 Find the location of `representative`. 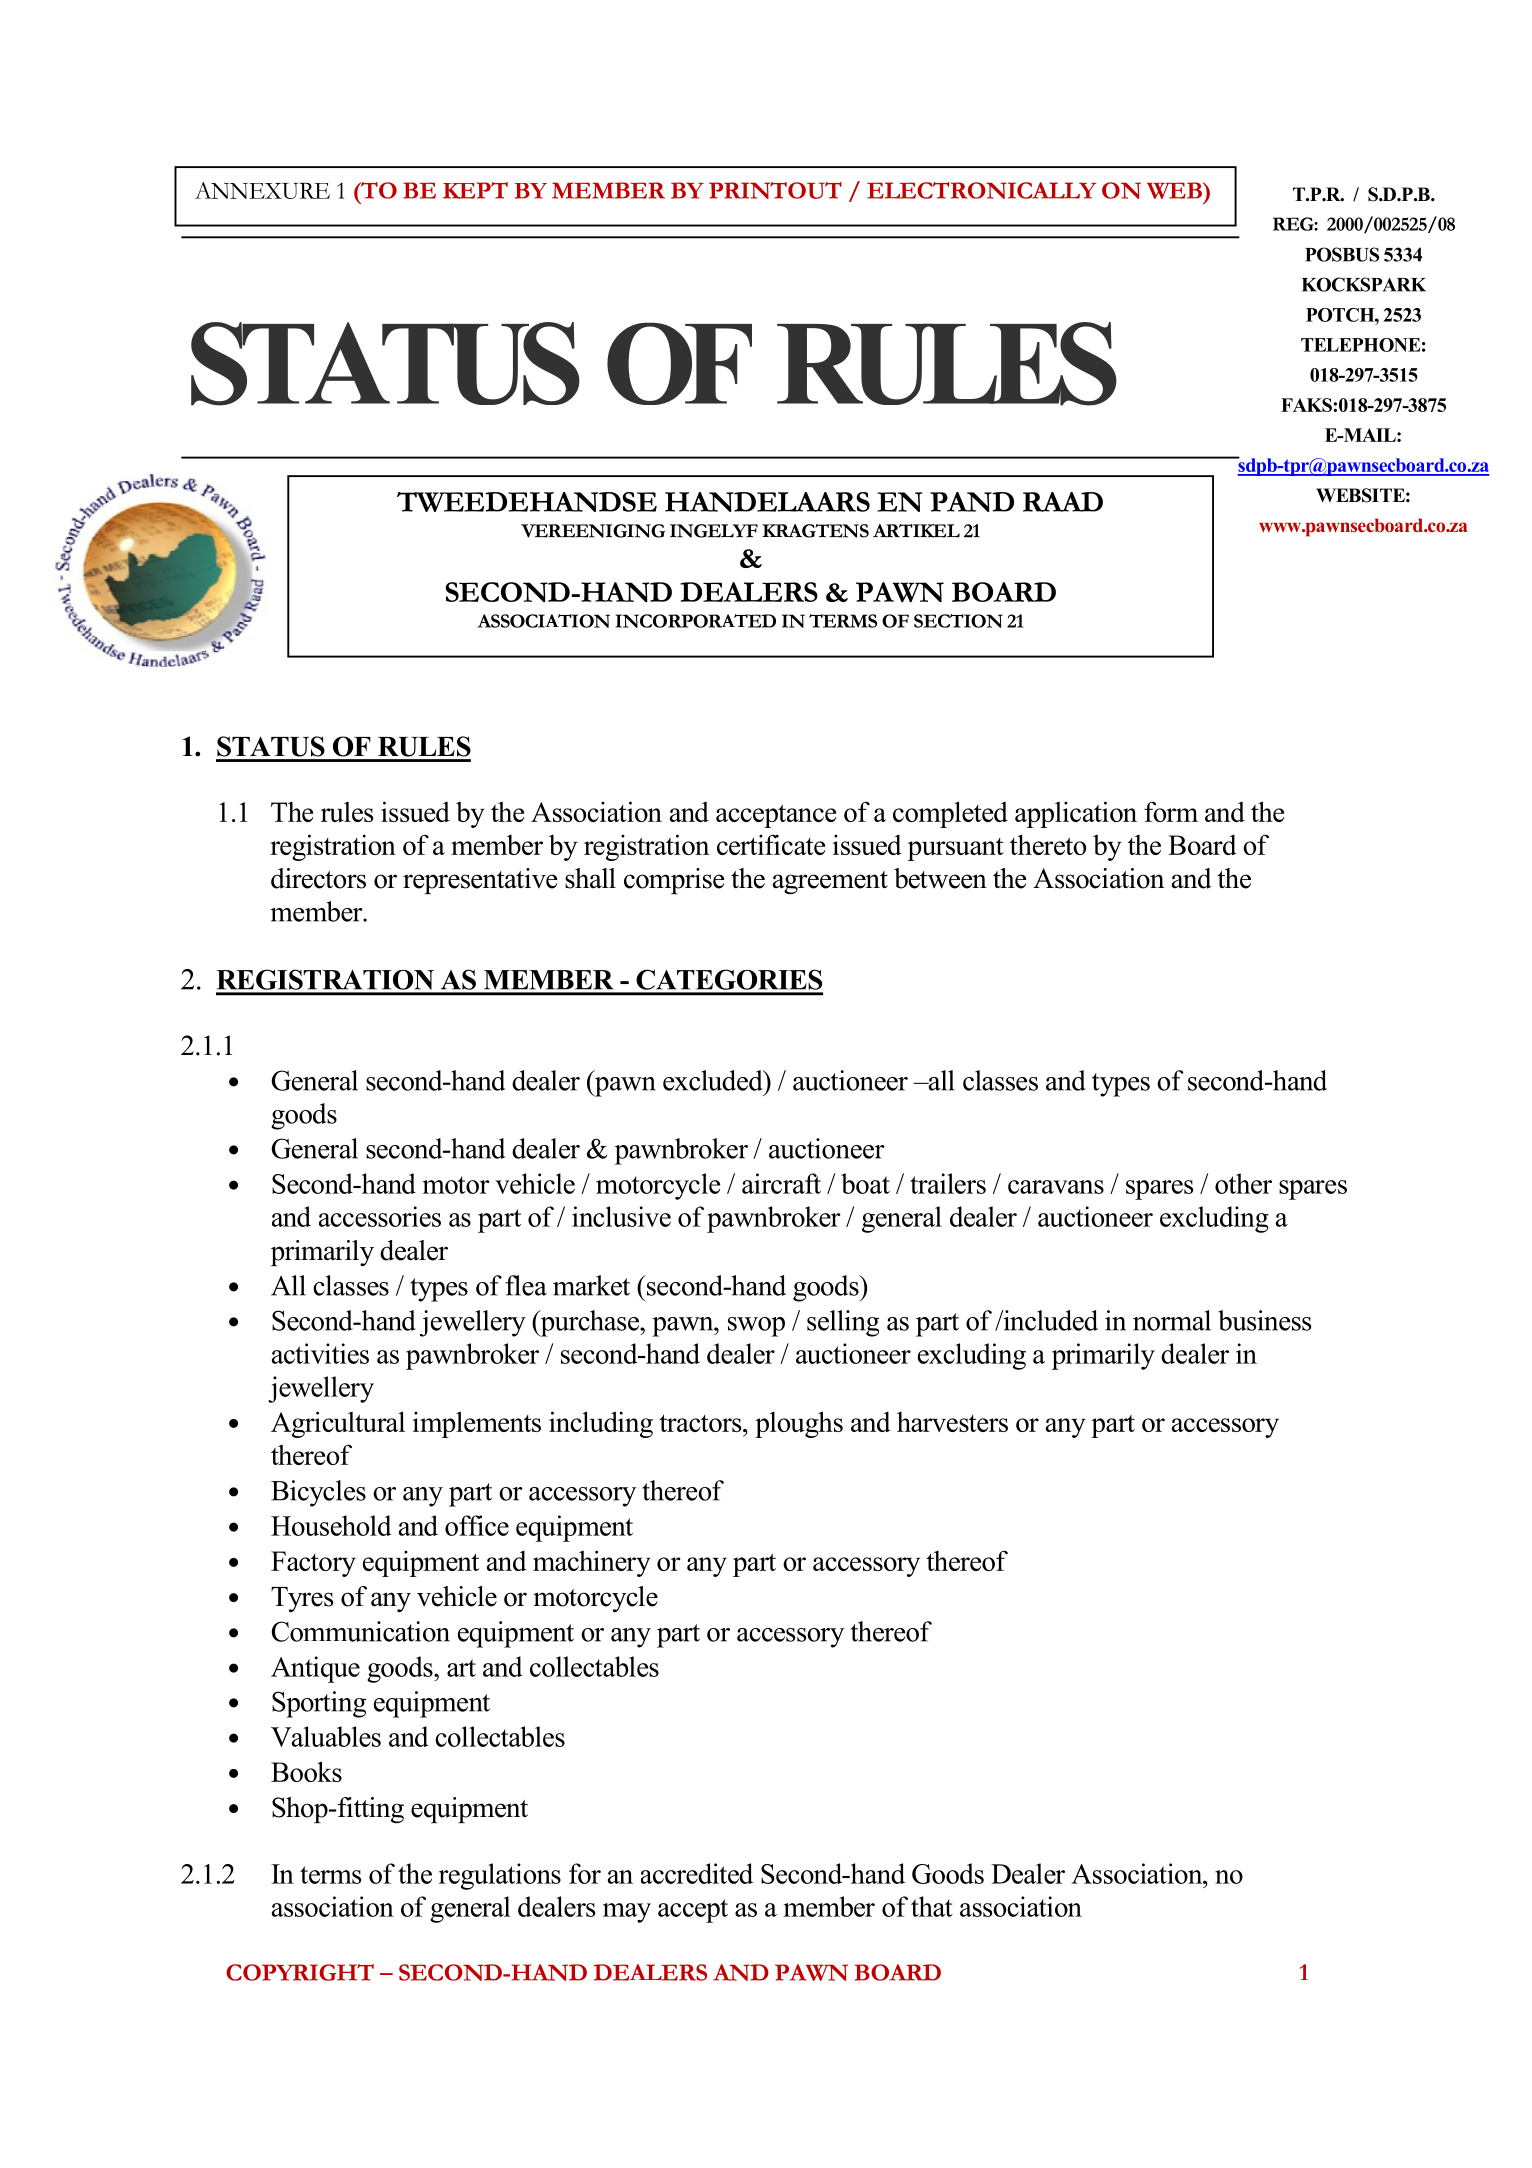

representative is located at coordinates (480, 881).
